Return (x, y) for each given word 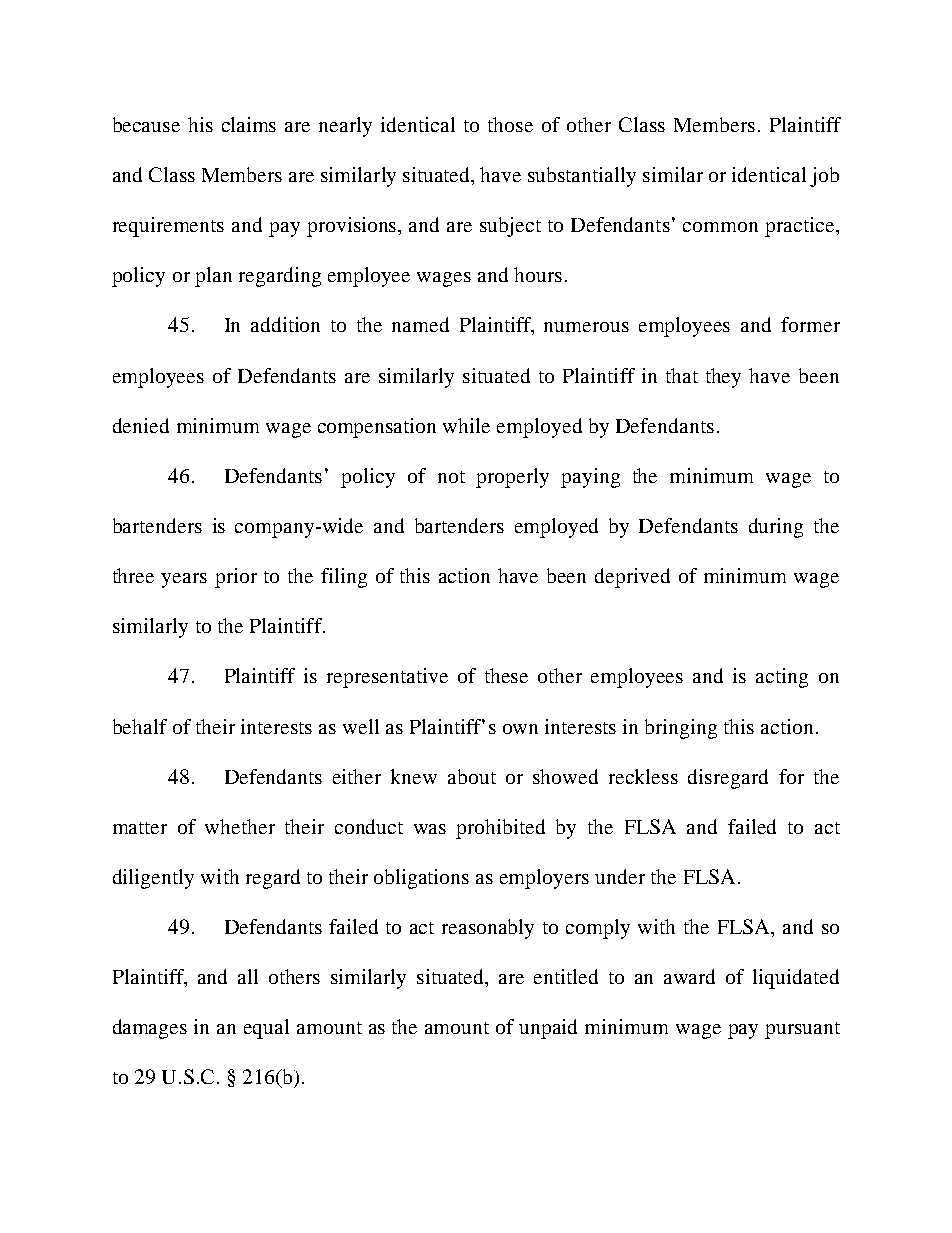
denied (141, 425)
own (520, 729)
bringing (681, 729)
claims (249, 124)
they (723, 378)
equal (266, 1029)
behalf (140, 726)
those (510, 124)
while (466, 425)
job (824, 177)
